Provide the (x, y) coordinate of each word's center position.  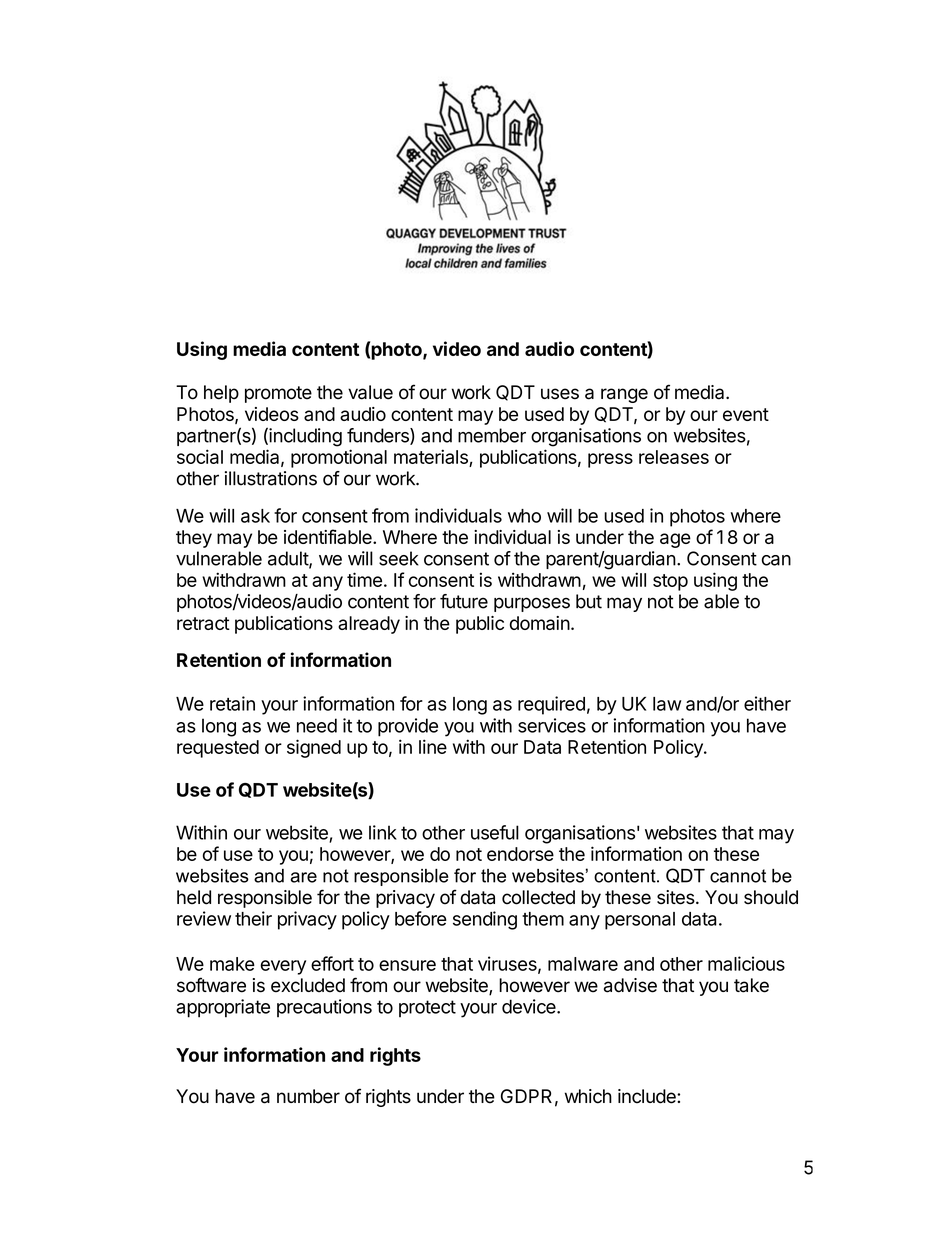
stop (670, 582)
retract (203, 623)
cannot (738, 876)
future (464, 601)
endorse (520, 854)
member (492, 435)
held (194, 897)
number (308, 1096)
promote (278, 394)
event (746, 414)
